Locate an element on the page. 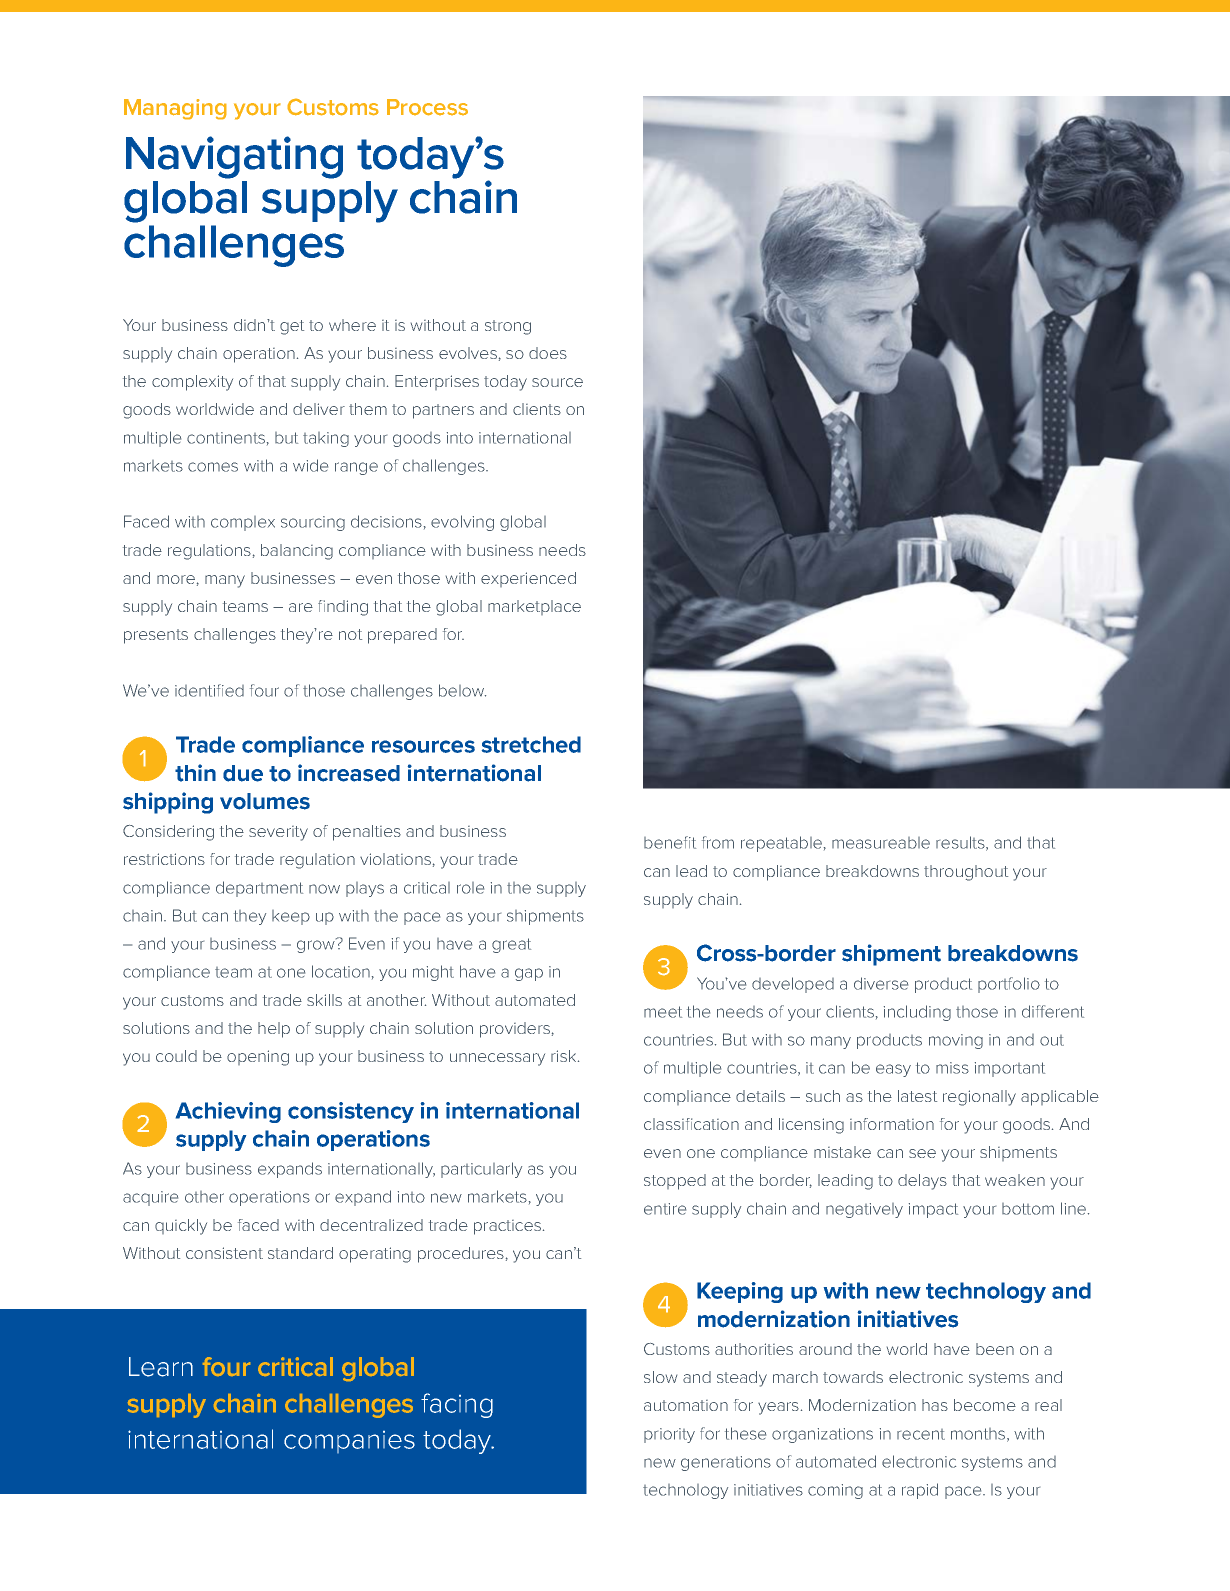 This image has height=1591, width=1230. companies is located at coordinates (349, 1442).
